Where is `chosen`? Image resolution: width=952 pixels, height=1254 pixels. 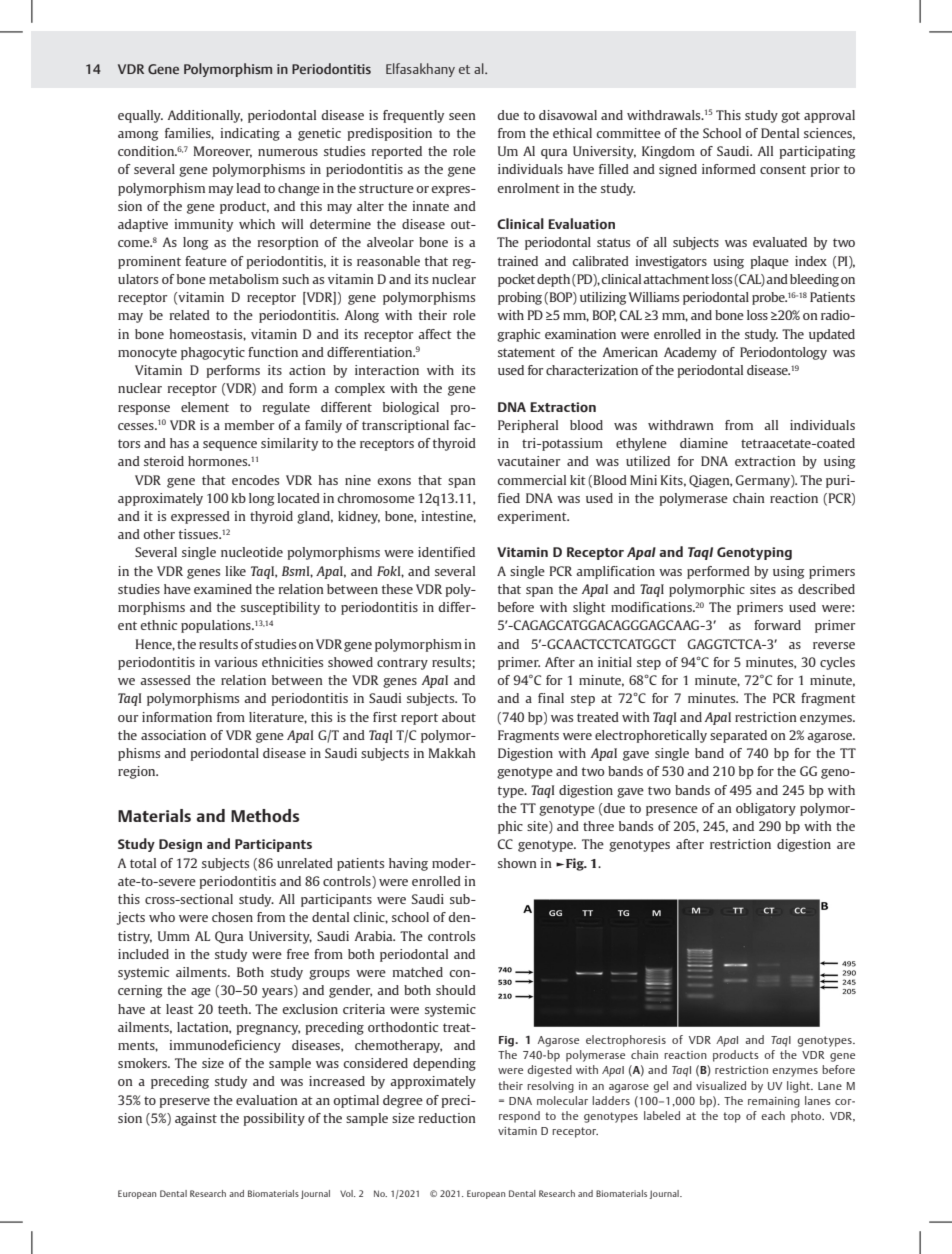
chosen is located at coordinates (232, 917).
